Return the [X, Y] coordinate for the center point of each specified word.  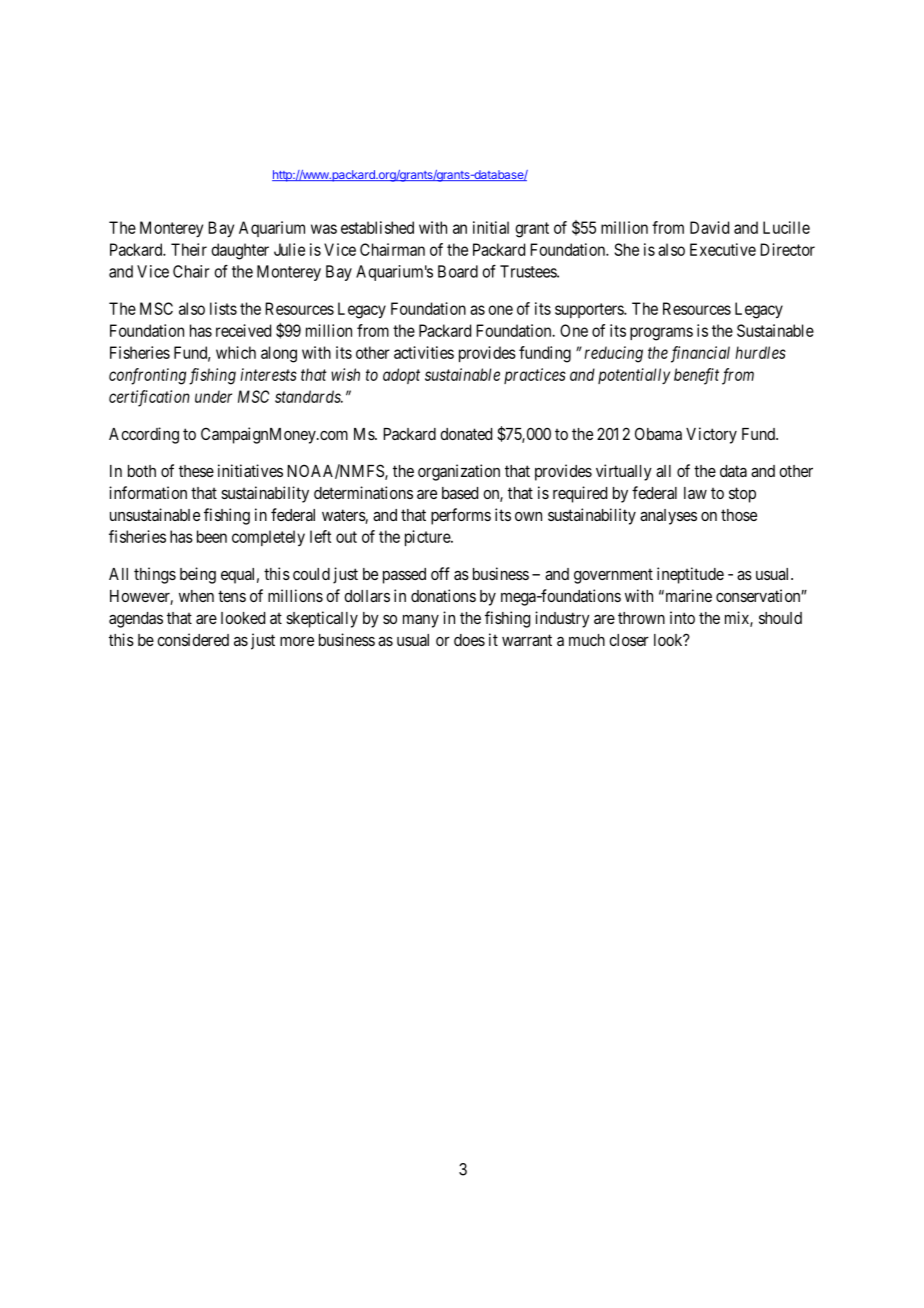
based [460, 493]
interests [268, 374]
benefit [696, 376]
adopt [401, 376]
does [469, 640]
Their [189, 249]
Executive [723, 249]
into [682, 617]
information [148, 492]
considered [193, 639]
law [695, 493]
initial [491, 227]
